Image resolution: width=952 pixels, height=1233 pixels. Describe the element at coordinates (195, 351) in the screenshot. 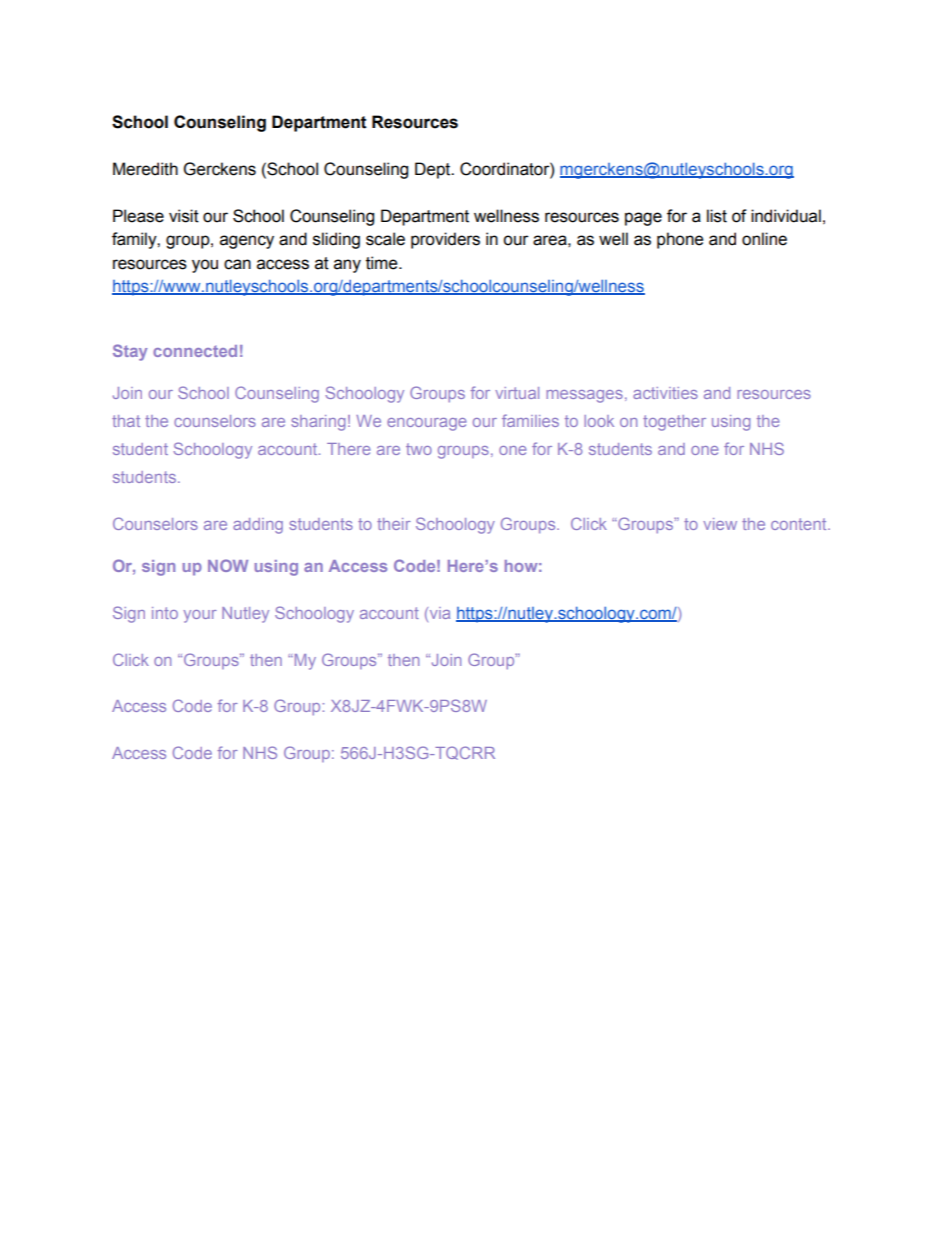

I see `connected` at that location.
